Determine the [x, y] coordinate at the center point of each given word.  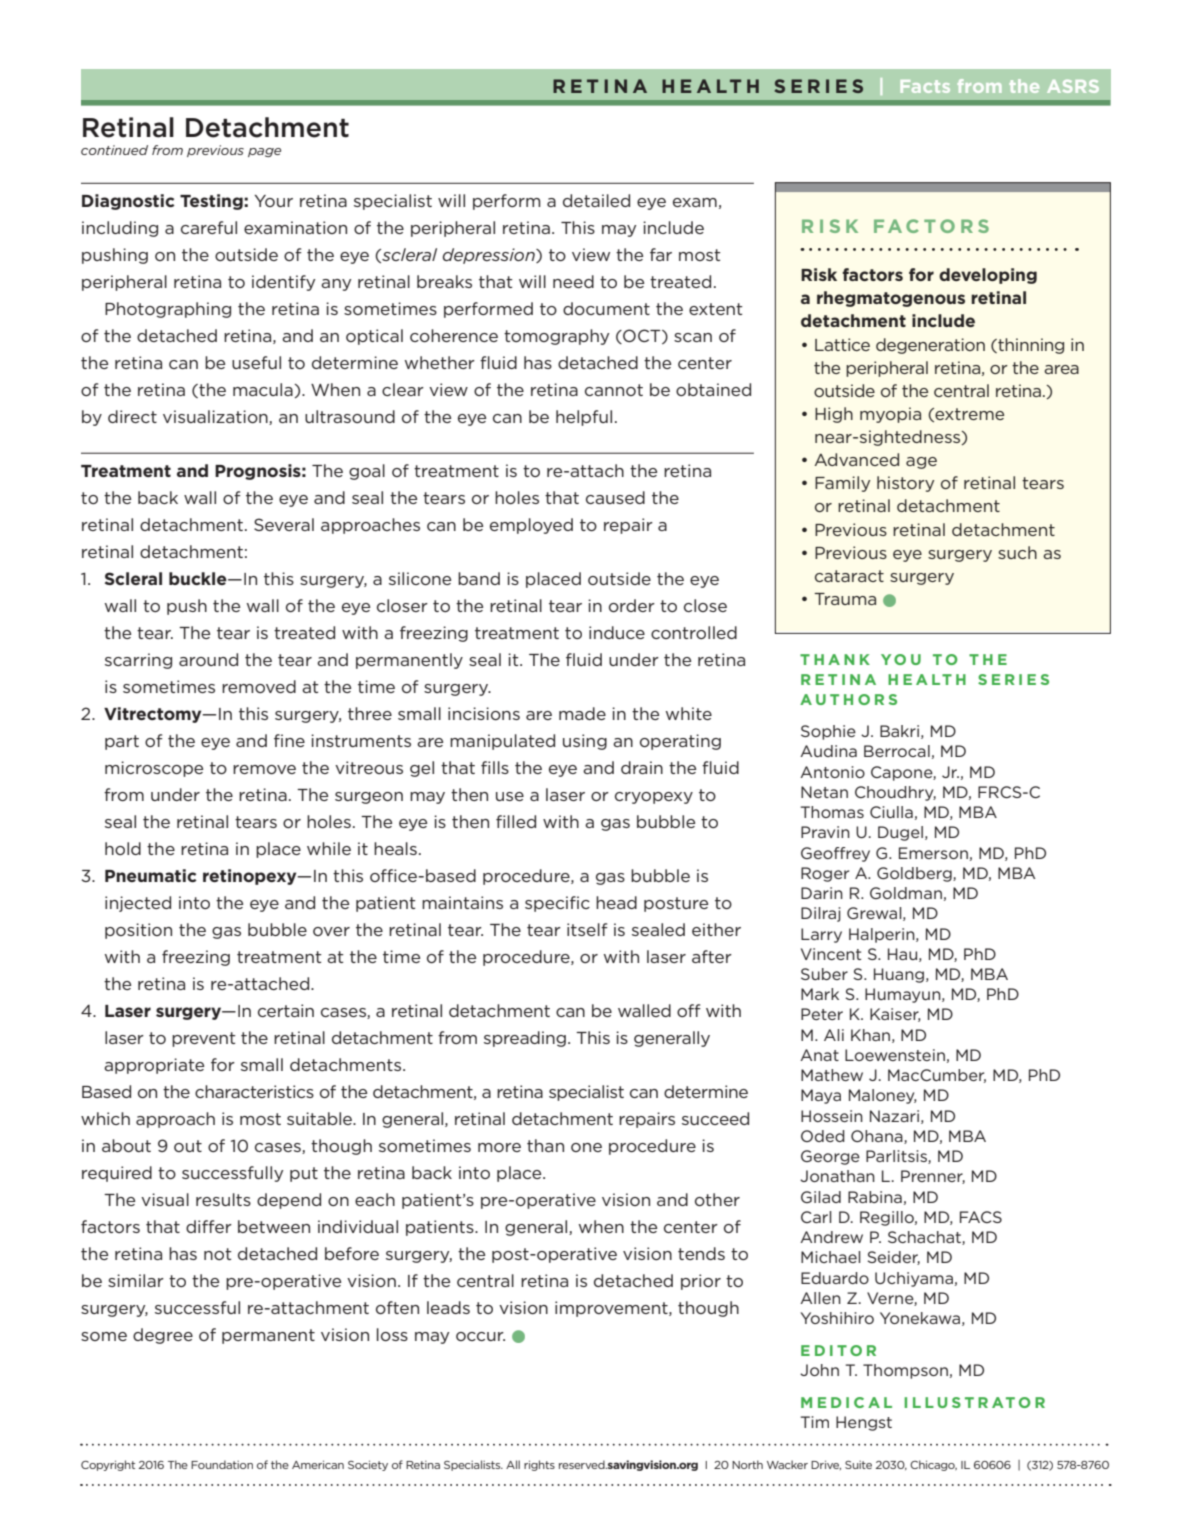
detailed [596, 200]
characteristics [254, 1091]
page [264, 152]
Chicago [933, 1465]
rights [539, 1465]
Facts [925, 86]
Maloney [882, 1096]
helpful [584, 418]
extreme [968, 415]
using [585, 742]
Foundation [222, 1464]
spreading [525, 1039]
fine [289, 740]
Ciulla [891, 812]
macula [264, 390]
